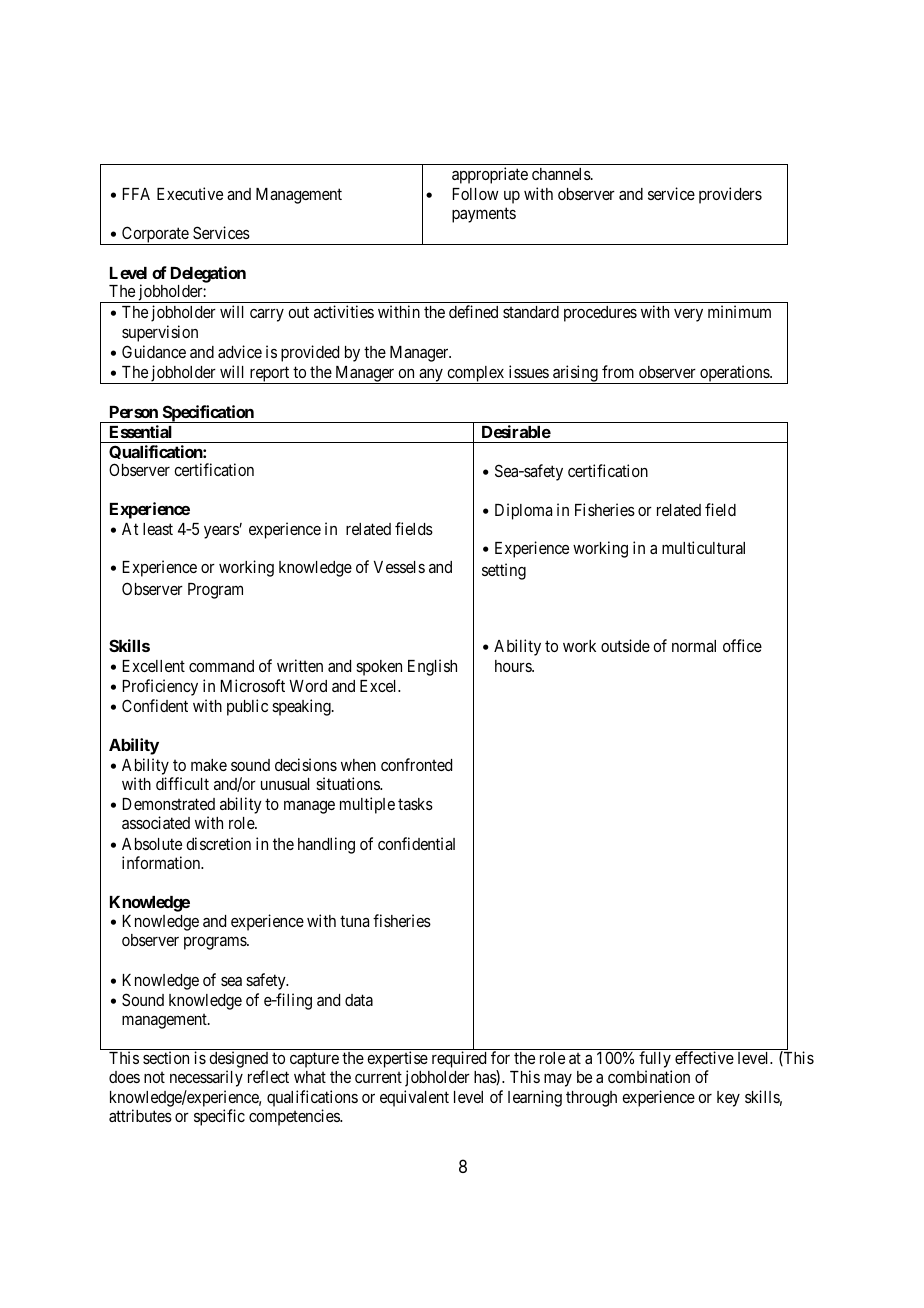 The height and width of the screenshot is (1308, 924). Describe the element at coordinates (206, 1078) in the screenshot. I see `necessarily` at that location.
